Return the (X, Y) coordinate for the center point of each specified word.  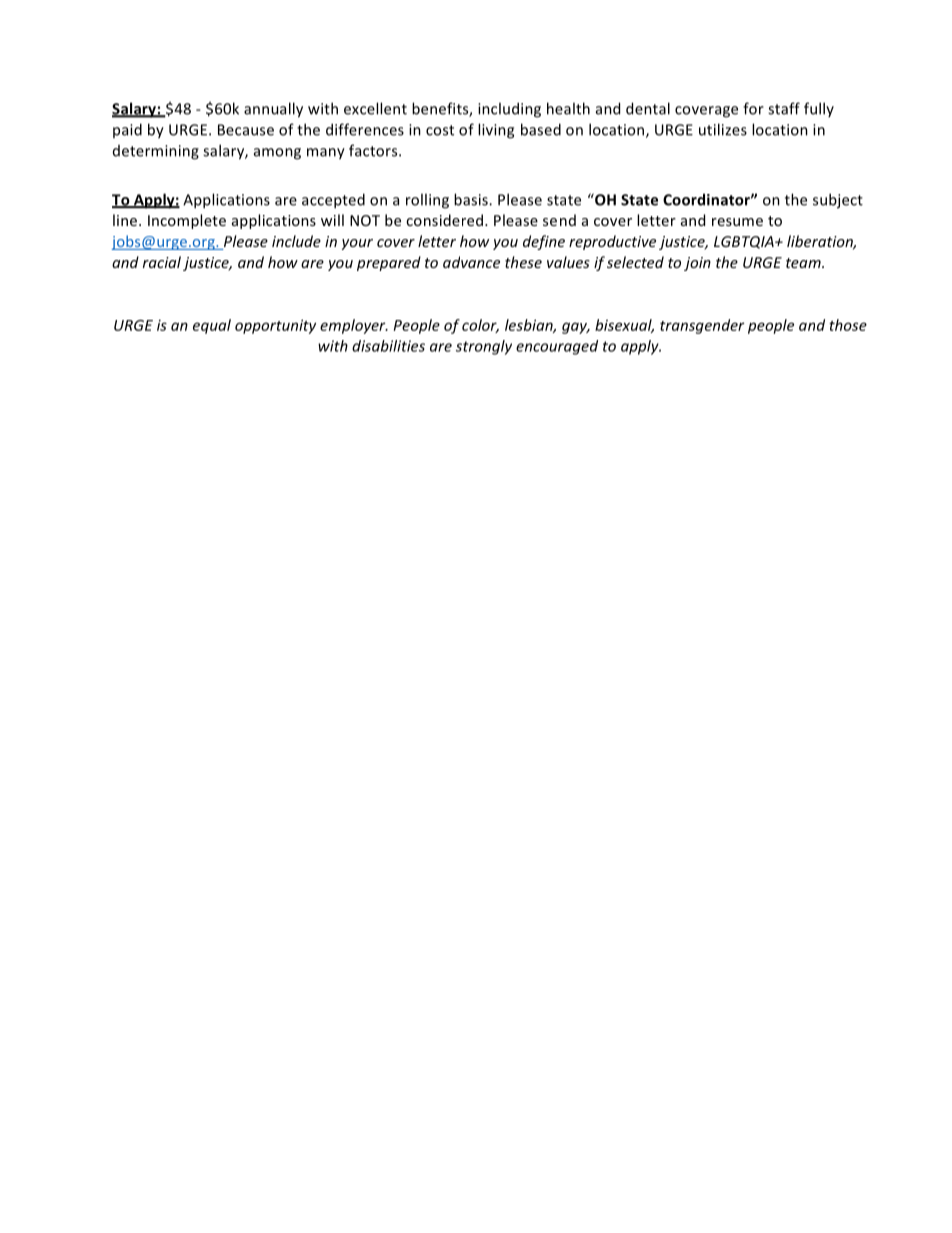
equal (212, 326)
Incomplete (187, 221)
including (509, 110)
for (753, 108)
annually (273, 110)
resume (737, 222)
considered (444, 220)
